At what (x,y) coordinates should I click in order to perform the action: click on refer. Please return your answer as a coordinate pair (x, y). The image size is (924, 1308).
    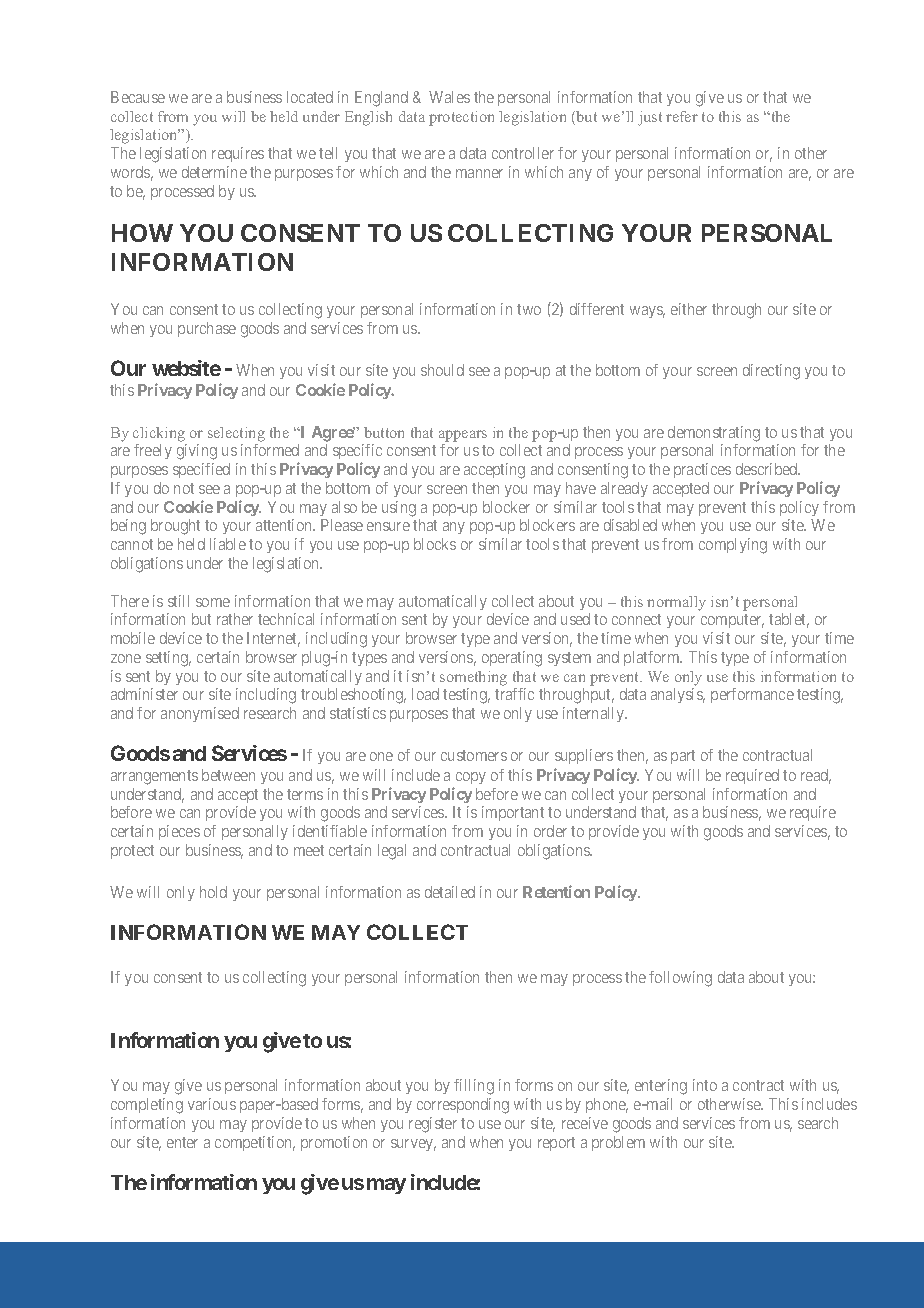
    Looking at the image, I should click on (682, 116).
